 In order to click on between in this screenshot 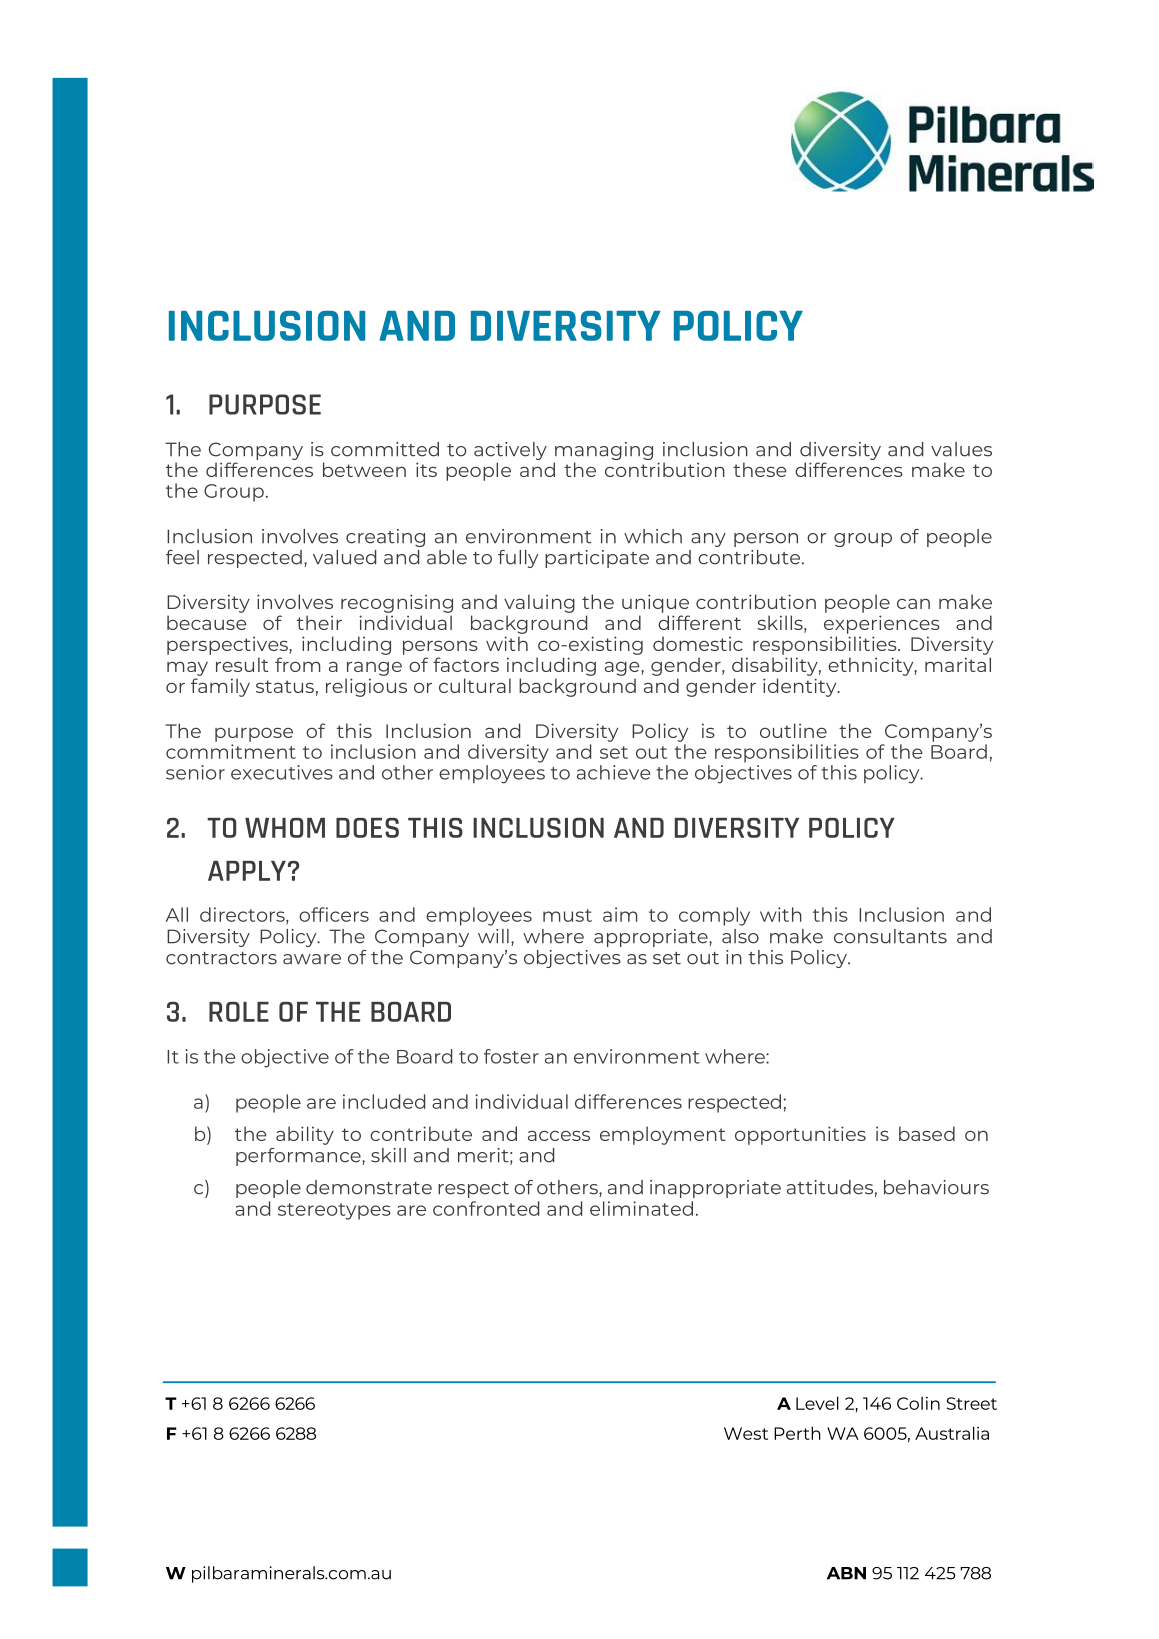, I will do `click(364, 469)`.
